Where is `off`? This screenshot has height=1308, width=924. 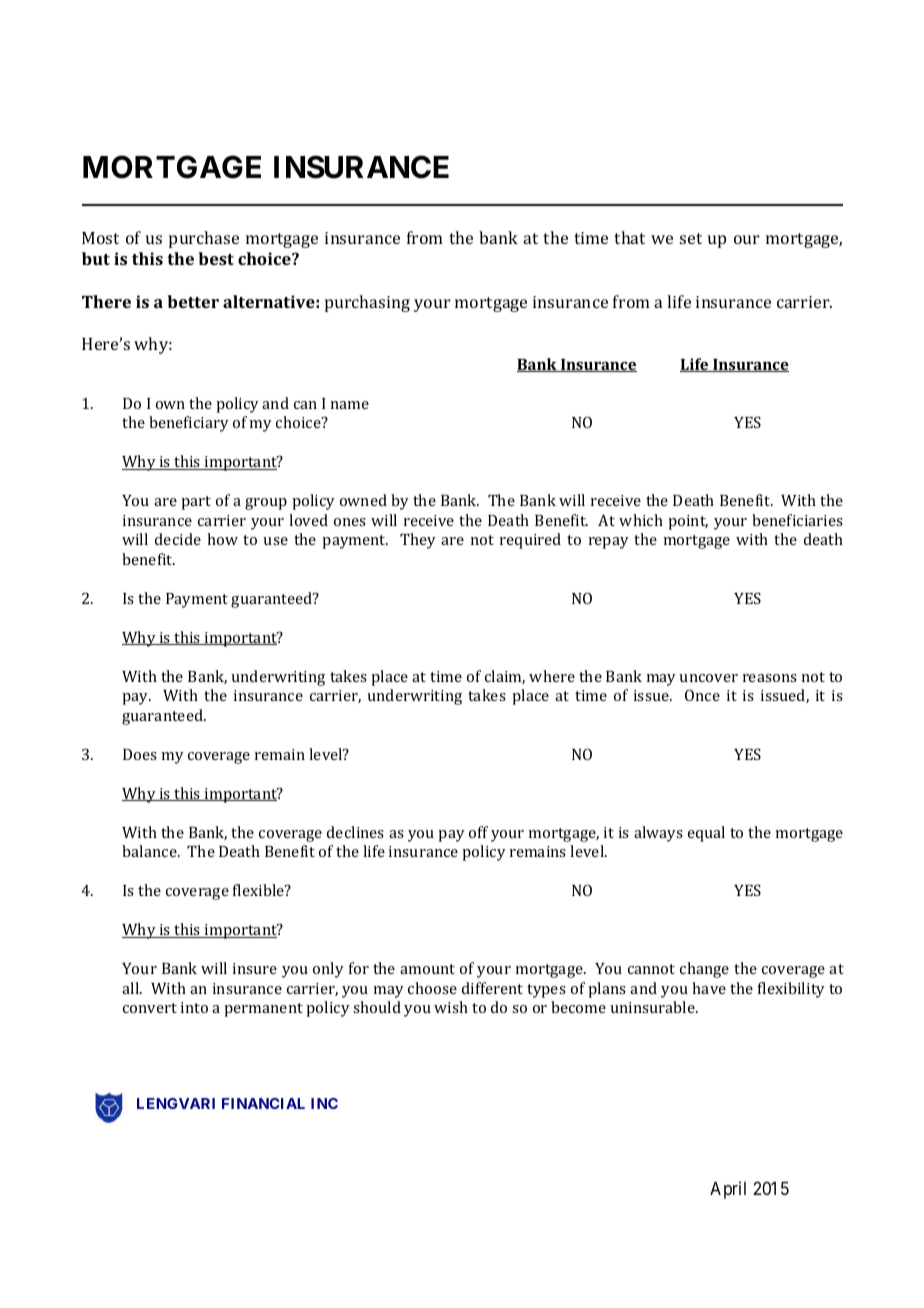
off is located at coordinates (478, 832).
